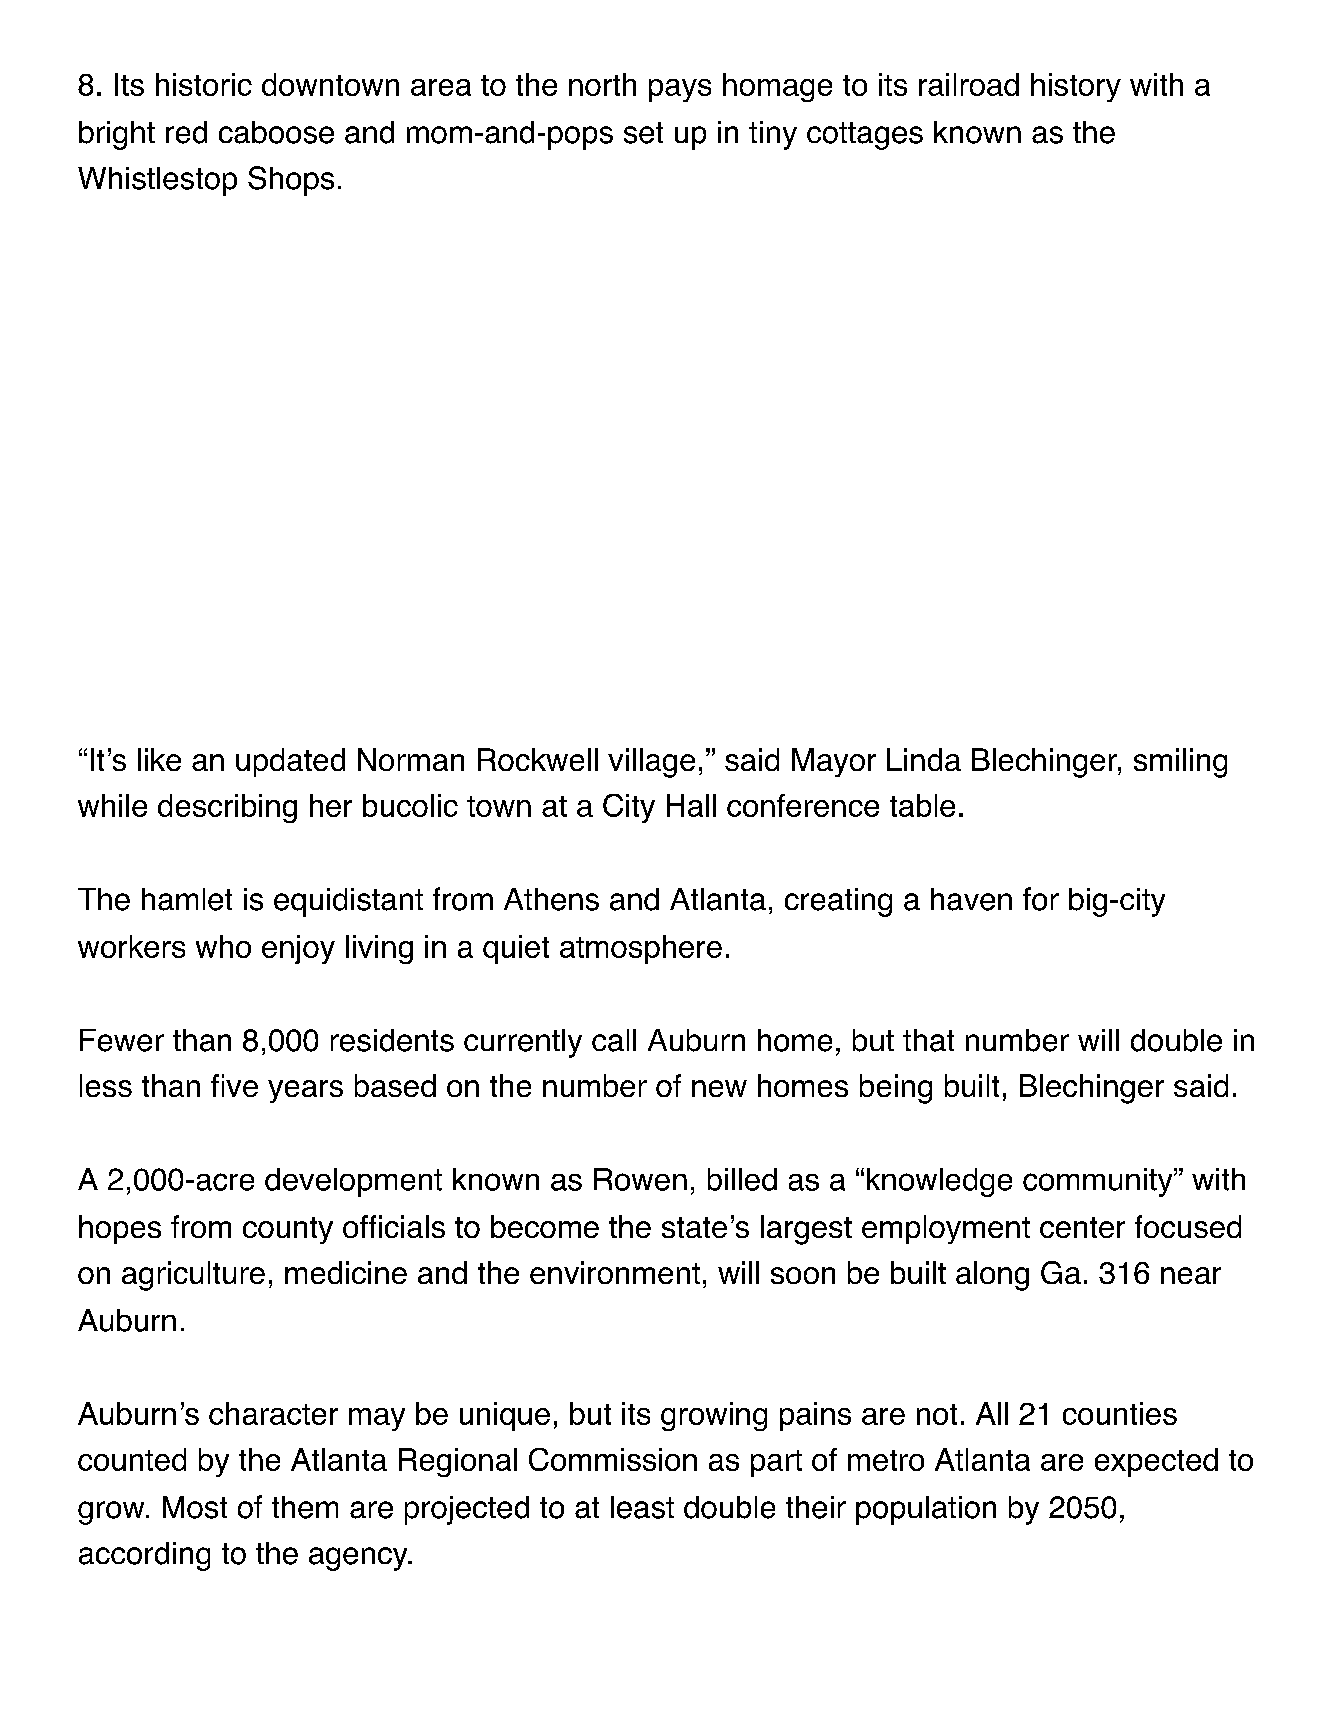  I want to click on caboose, so click(276, 132).
